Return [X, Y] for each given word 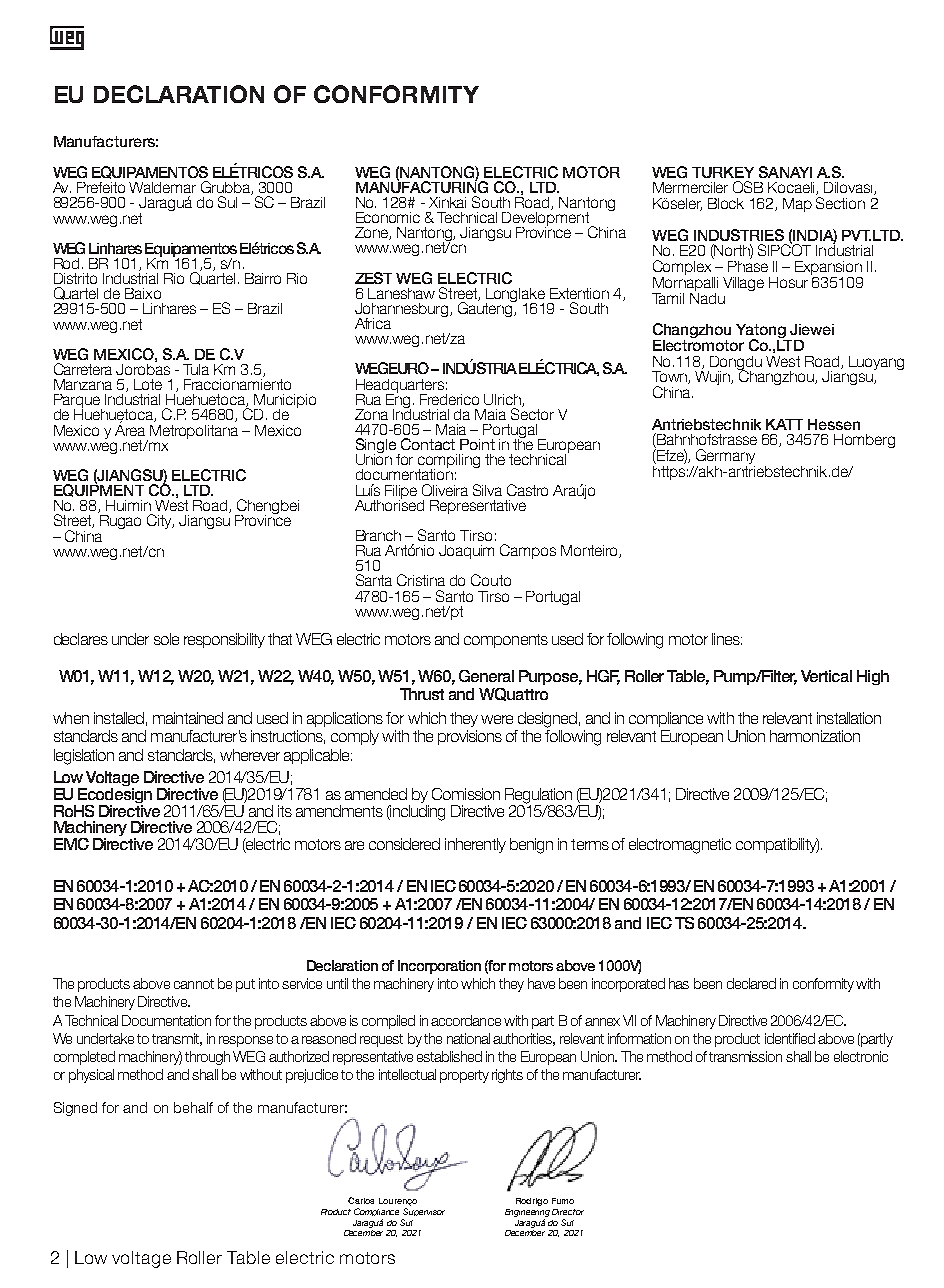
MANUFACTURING [422, 185]
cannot [194, 984]
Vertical [826, 676]
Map [797, 205]
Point [477, 444]
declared [751, 983]
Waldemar [162, 187]
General [486, 676]
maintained [188, 718]
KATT [784, 424]
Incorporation [439, 967]
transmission [745, 1056]
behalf [193, 1107]
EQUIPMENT [99, 489]
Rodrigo [532, 1202]
